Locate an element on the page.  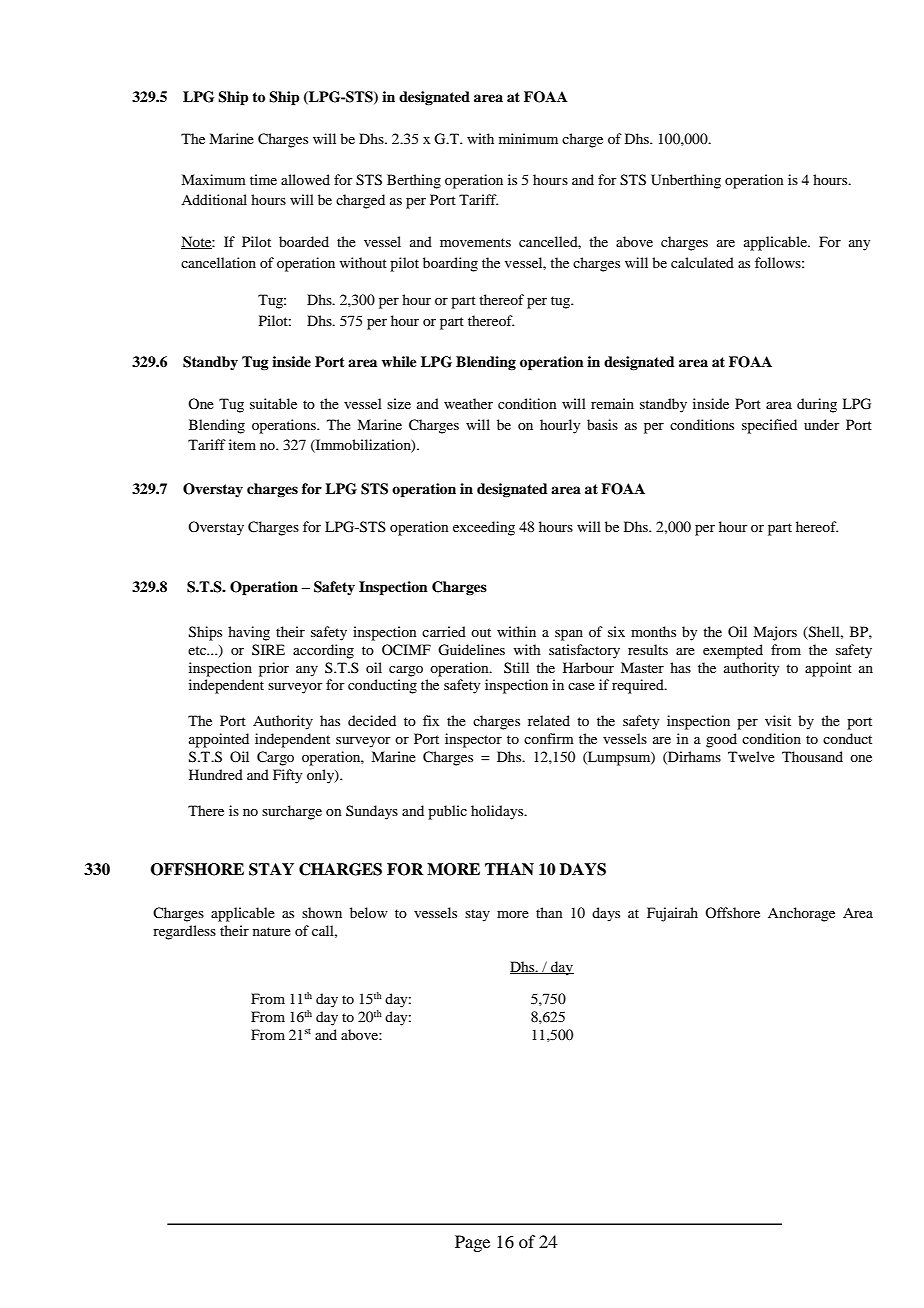
time is located at coordinates (263, 179).
